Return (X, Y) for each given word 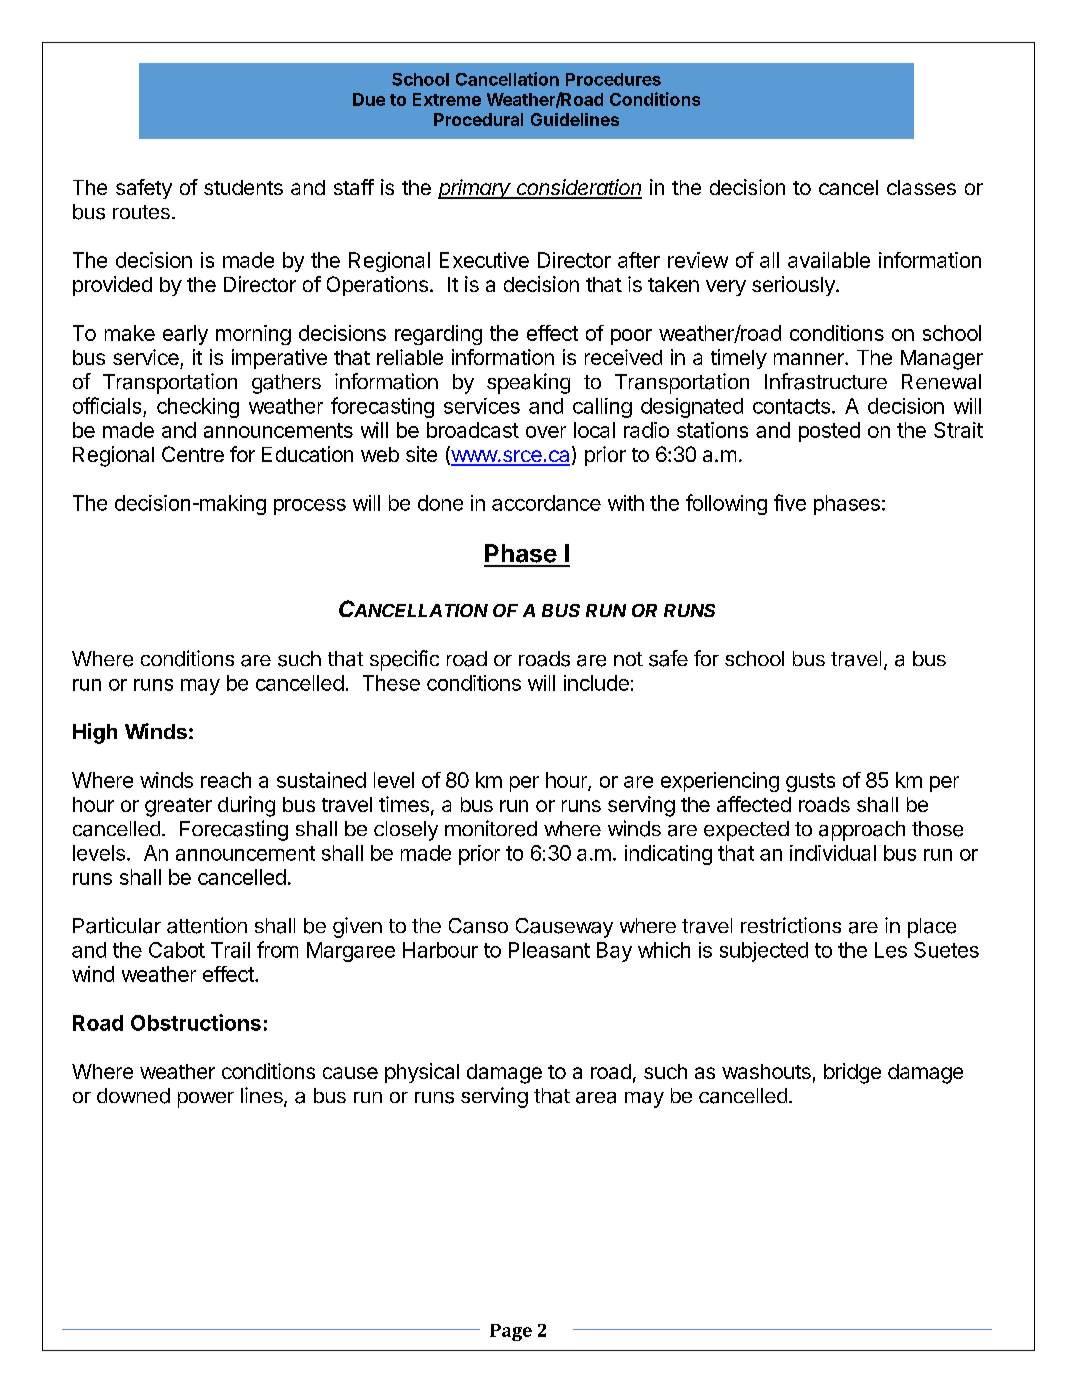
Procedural (478, 119)
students (243, 187)
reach (226, 780)
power (206, 1100)
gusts (810, 782)
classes (921, 187)
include (596, 683)
